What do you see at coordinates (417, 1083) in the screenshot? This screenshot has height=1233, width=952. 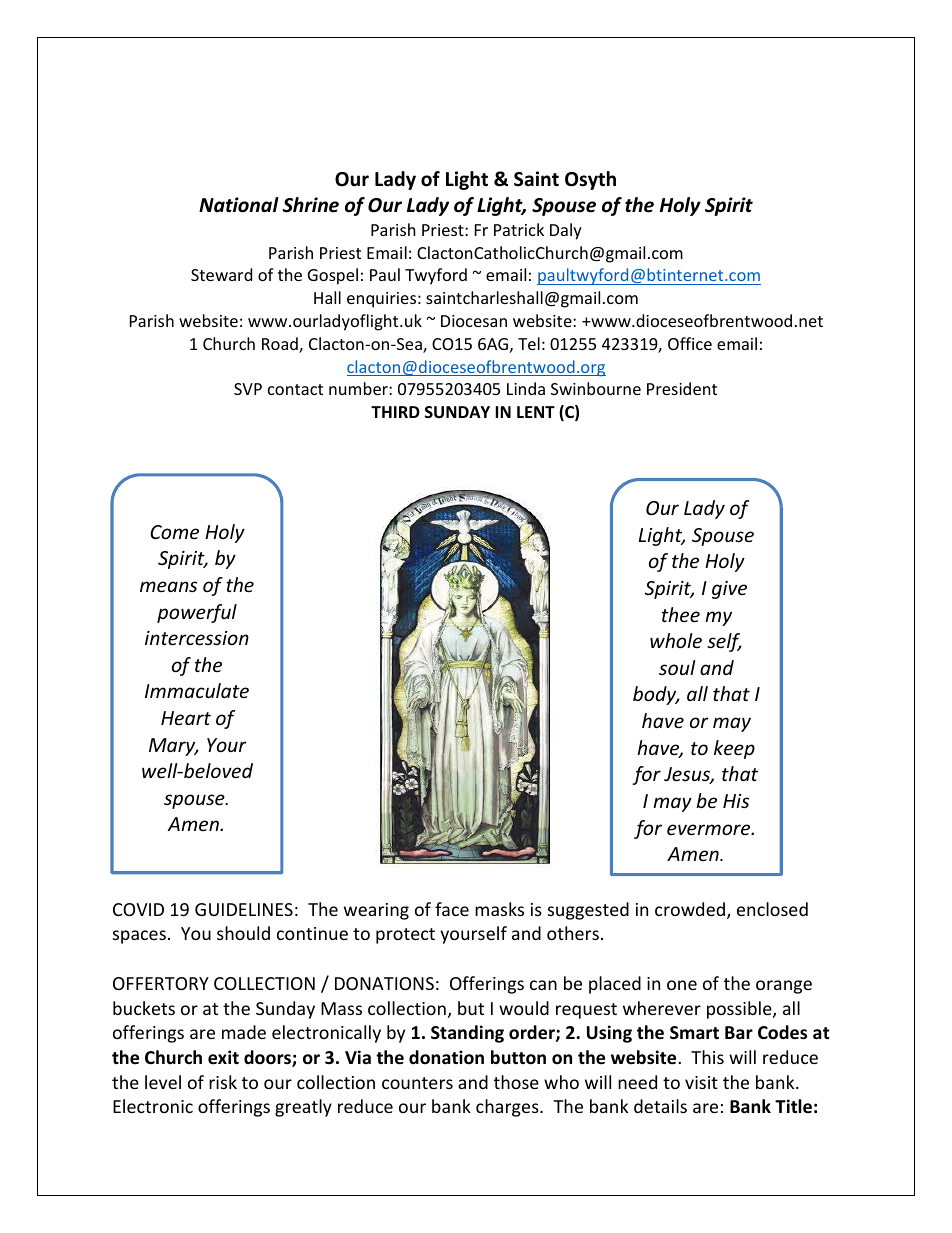 I see `counters` at bounding box center [417, 1083].
